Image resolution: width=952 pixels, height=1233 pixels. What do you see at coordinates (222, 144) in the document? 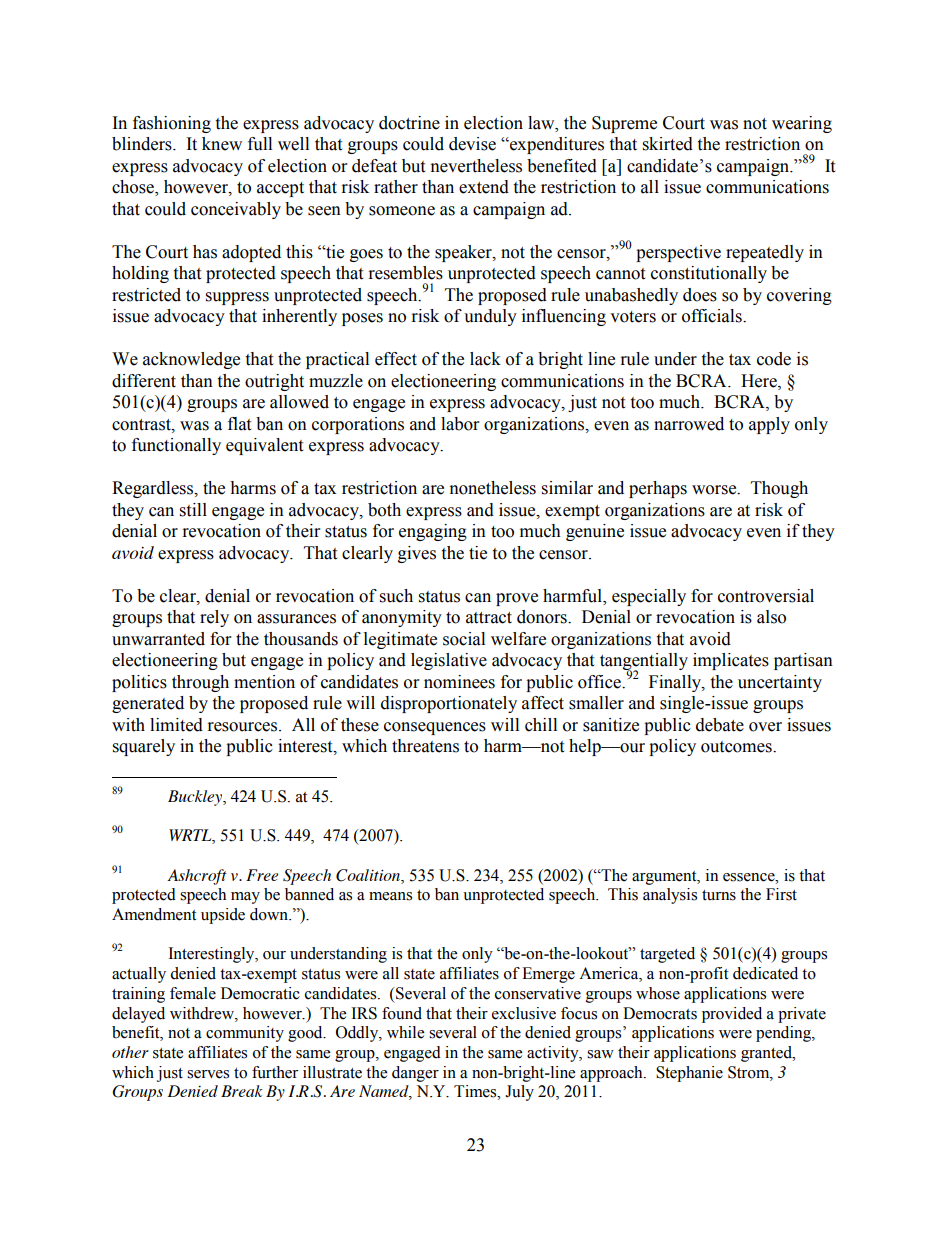
I see `knew` at bounding box center [222, 144].
